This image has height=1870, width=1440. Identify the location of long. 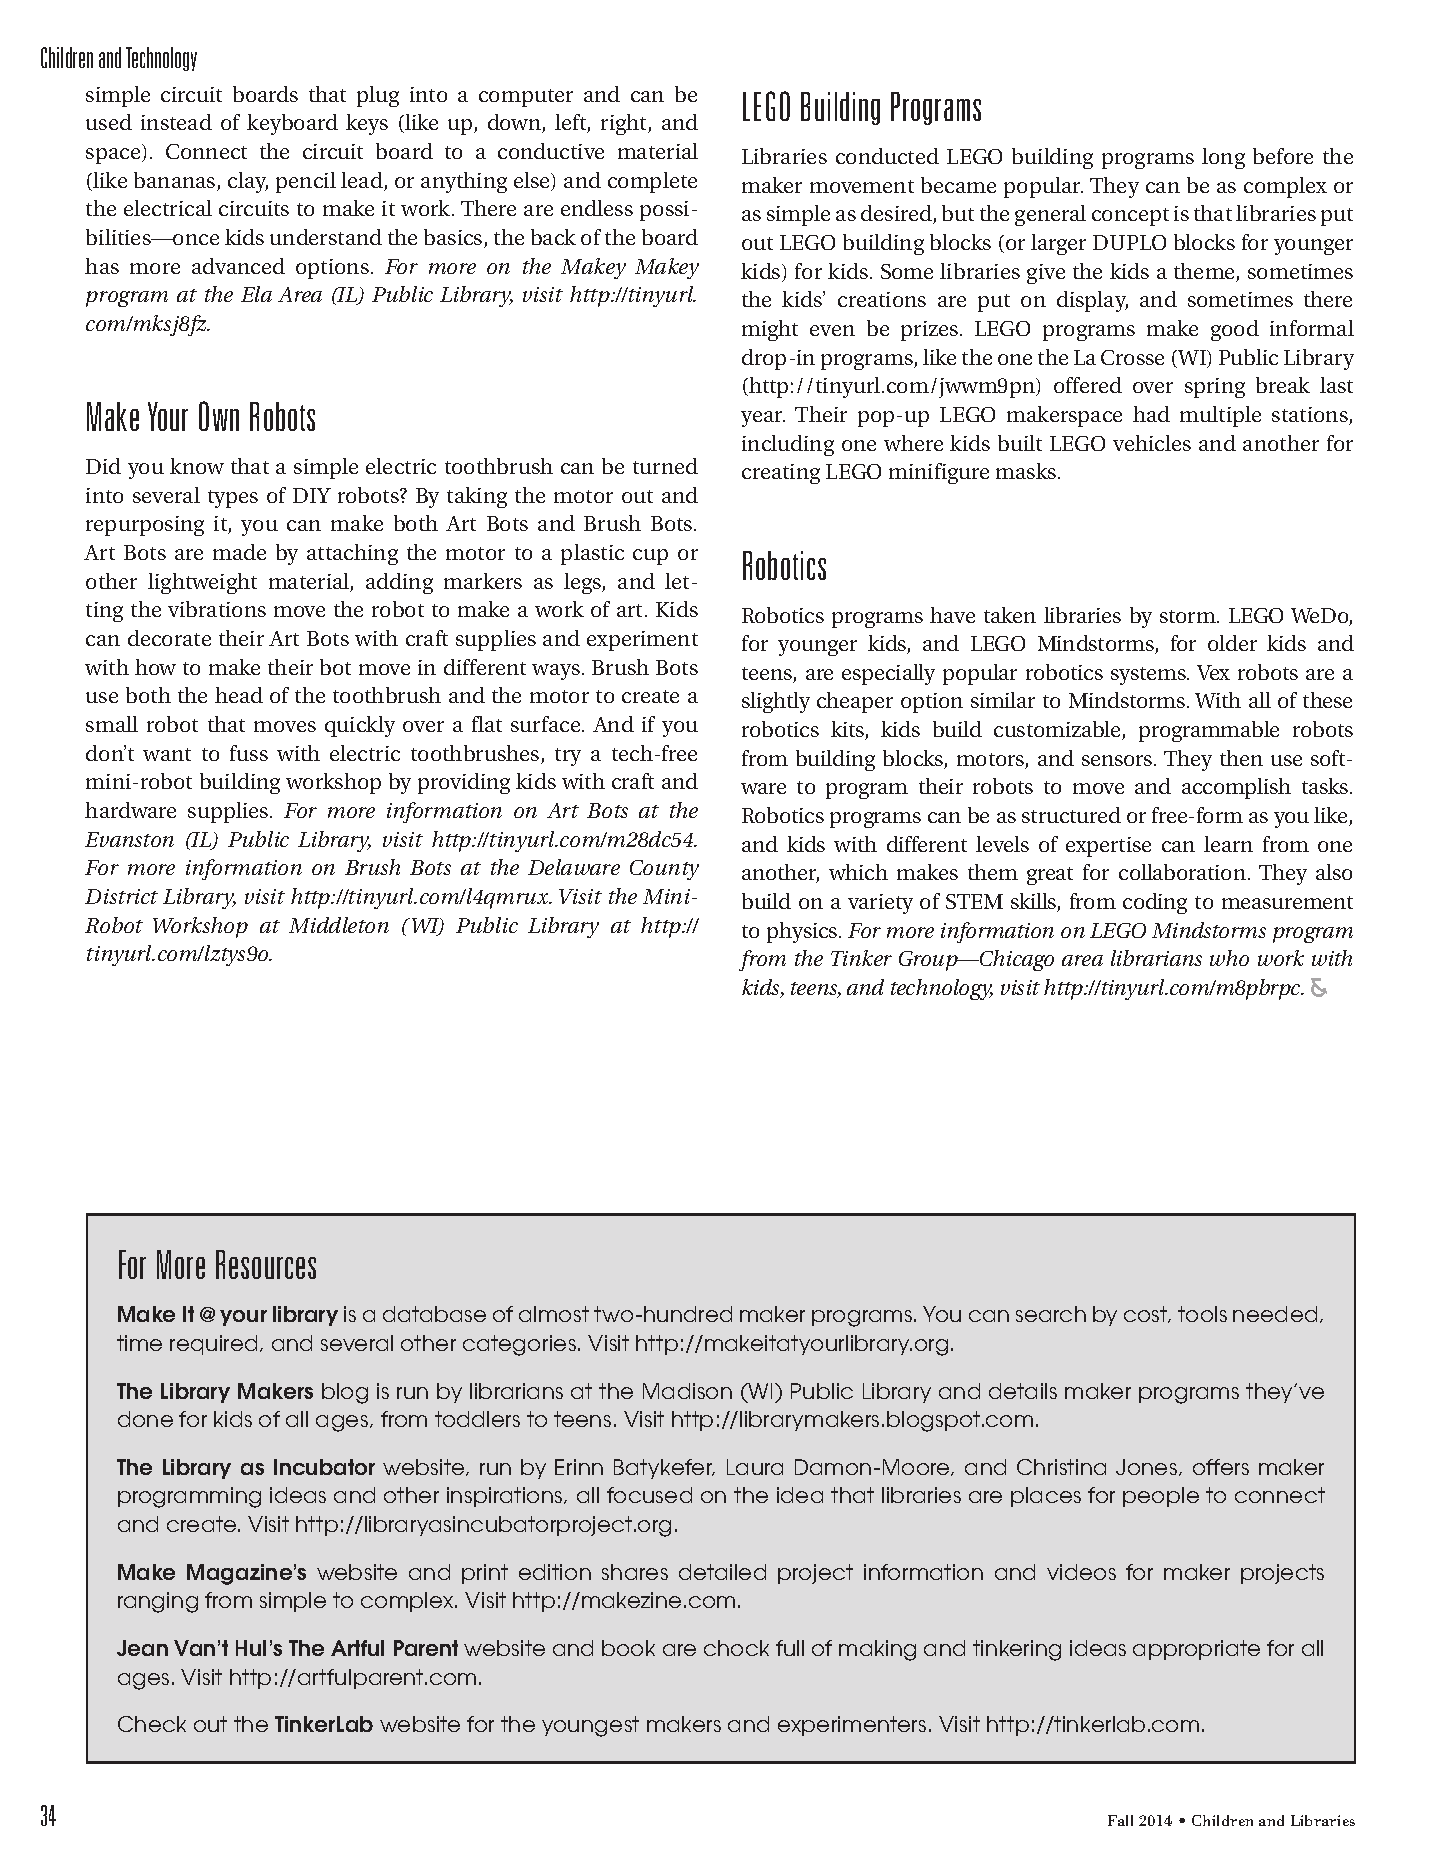
(1223, 158).
